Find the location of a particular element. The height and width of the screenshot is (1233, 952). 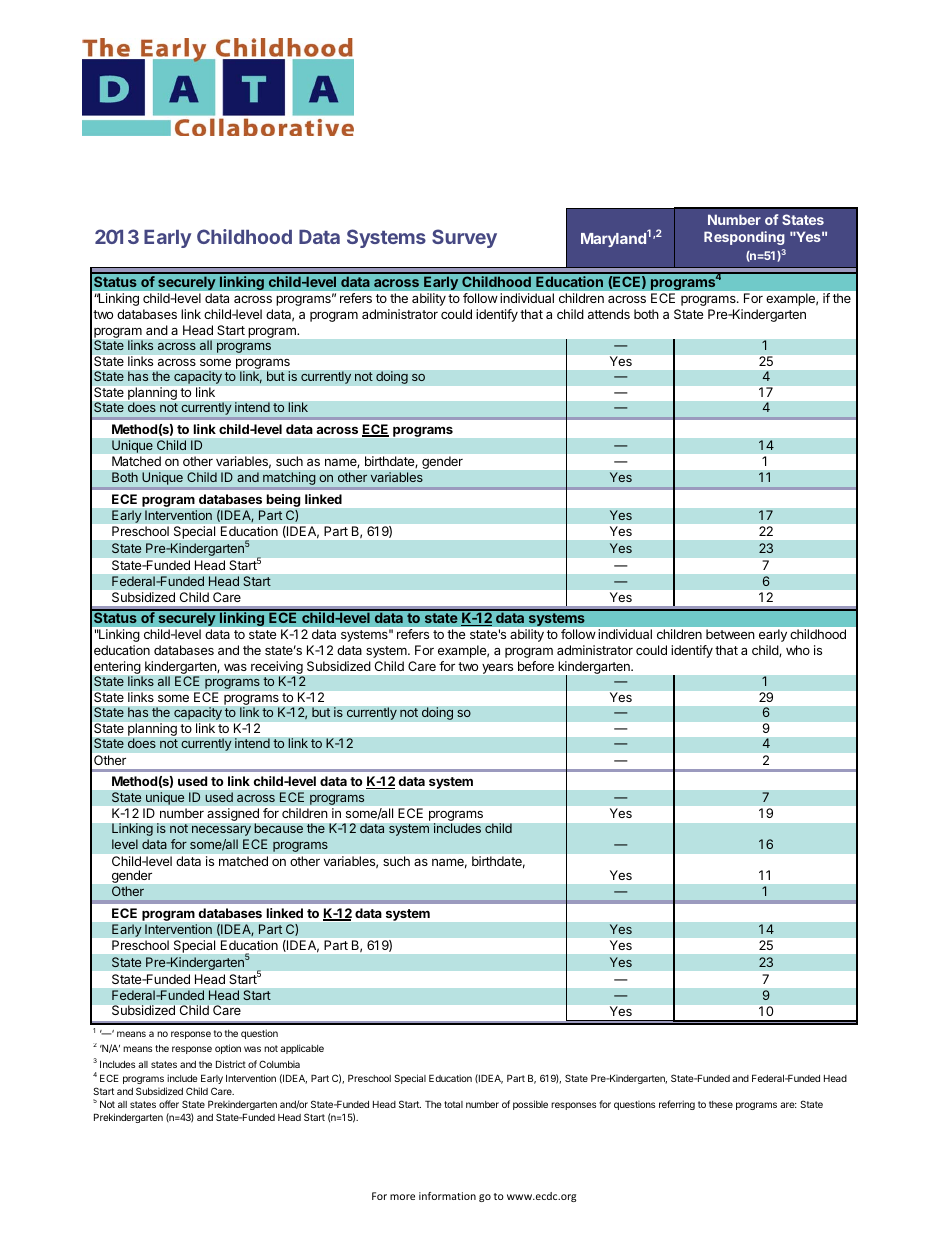

offer is located at coordinates (169, 1104).
